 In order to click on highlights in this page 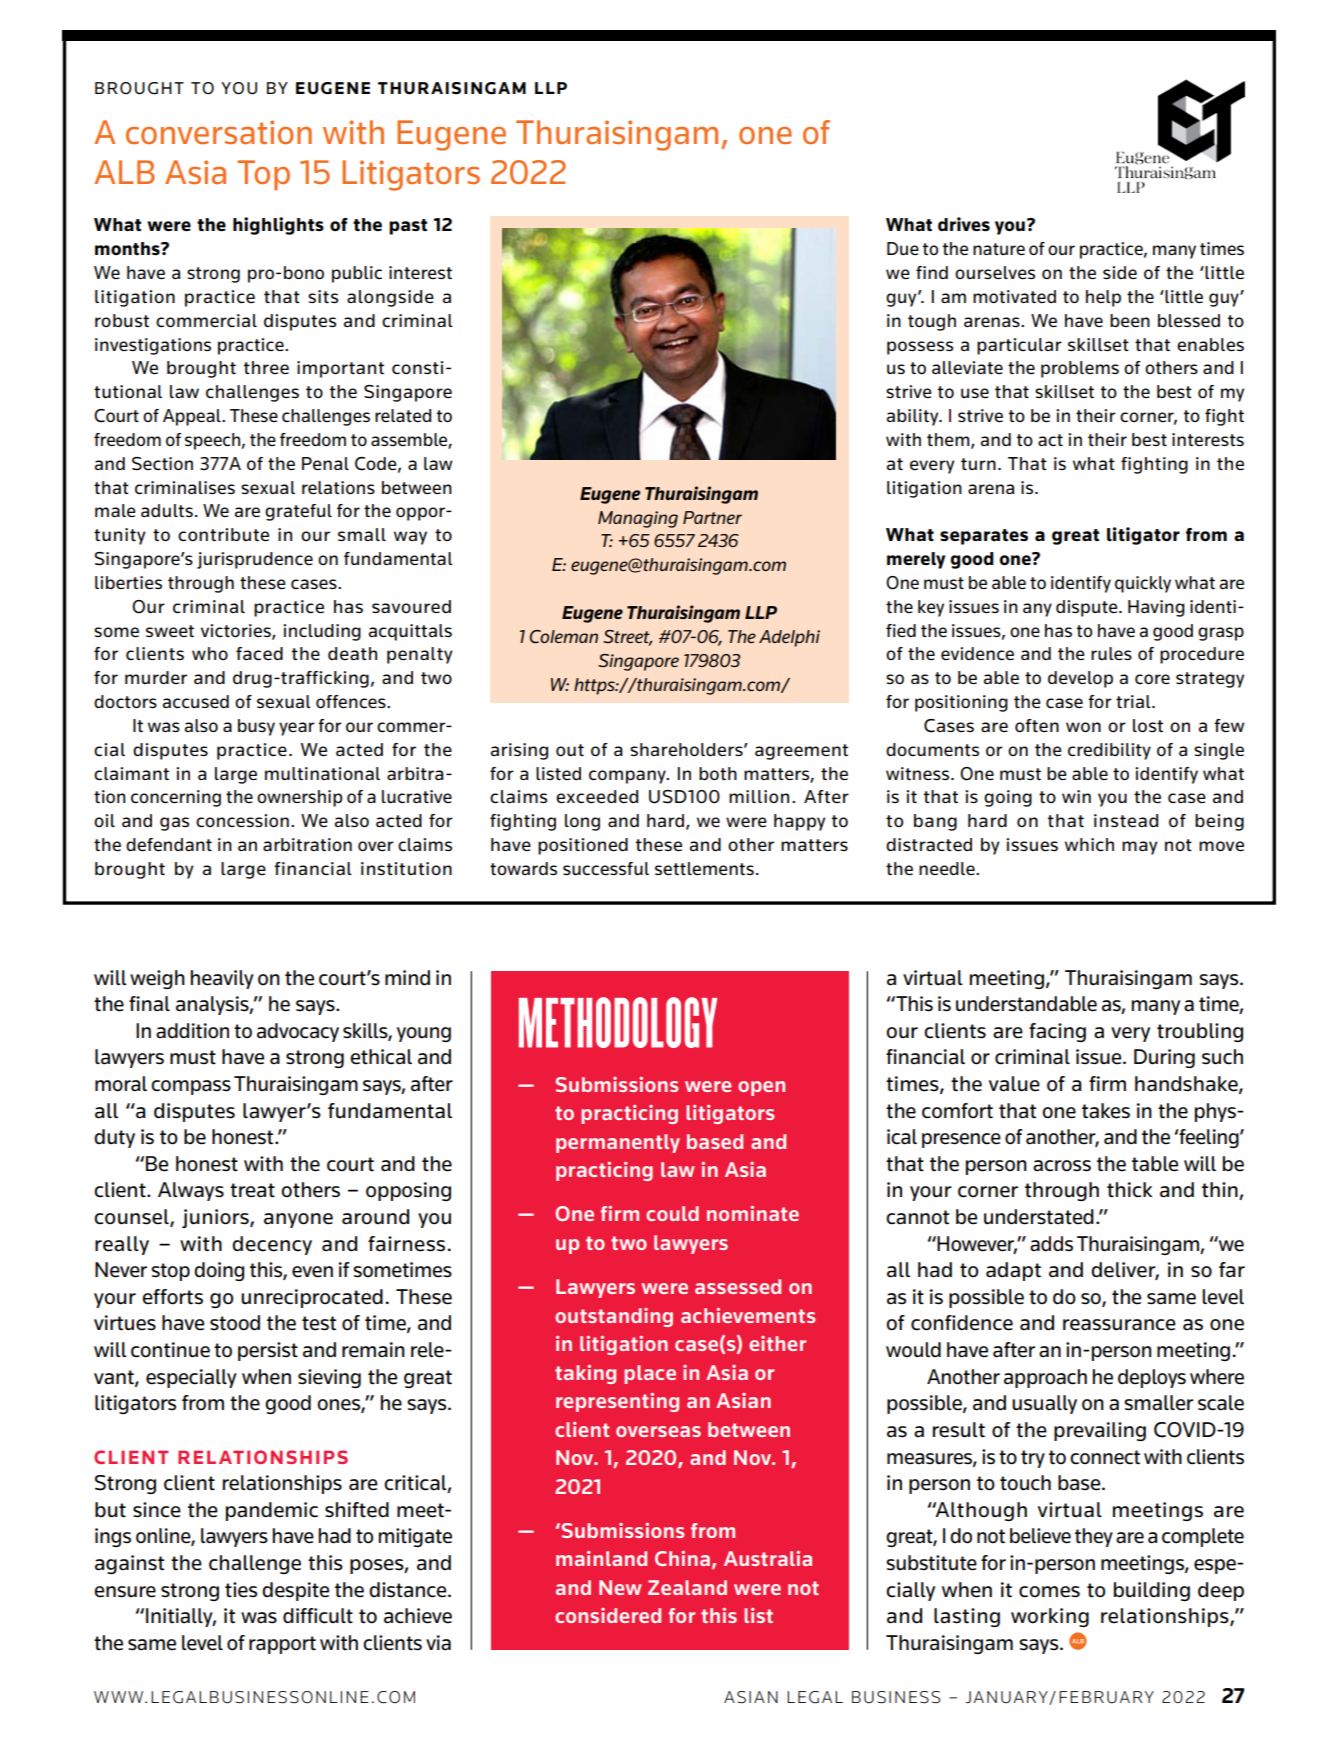, I will do `click(278, 226)`.
